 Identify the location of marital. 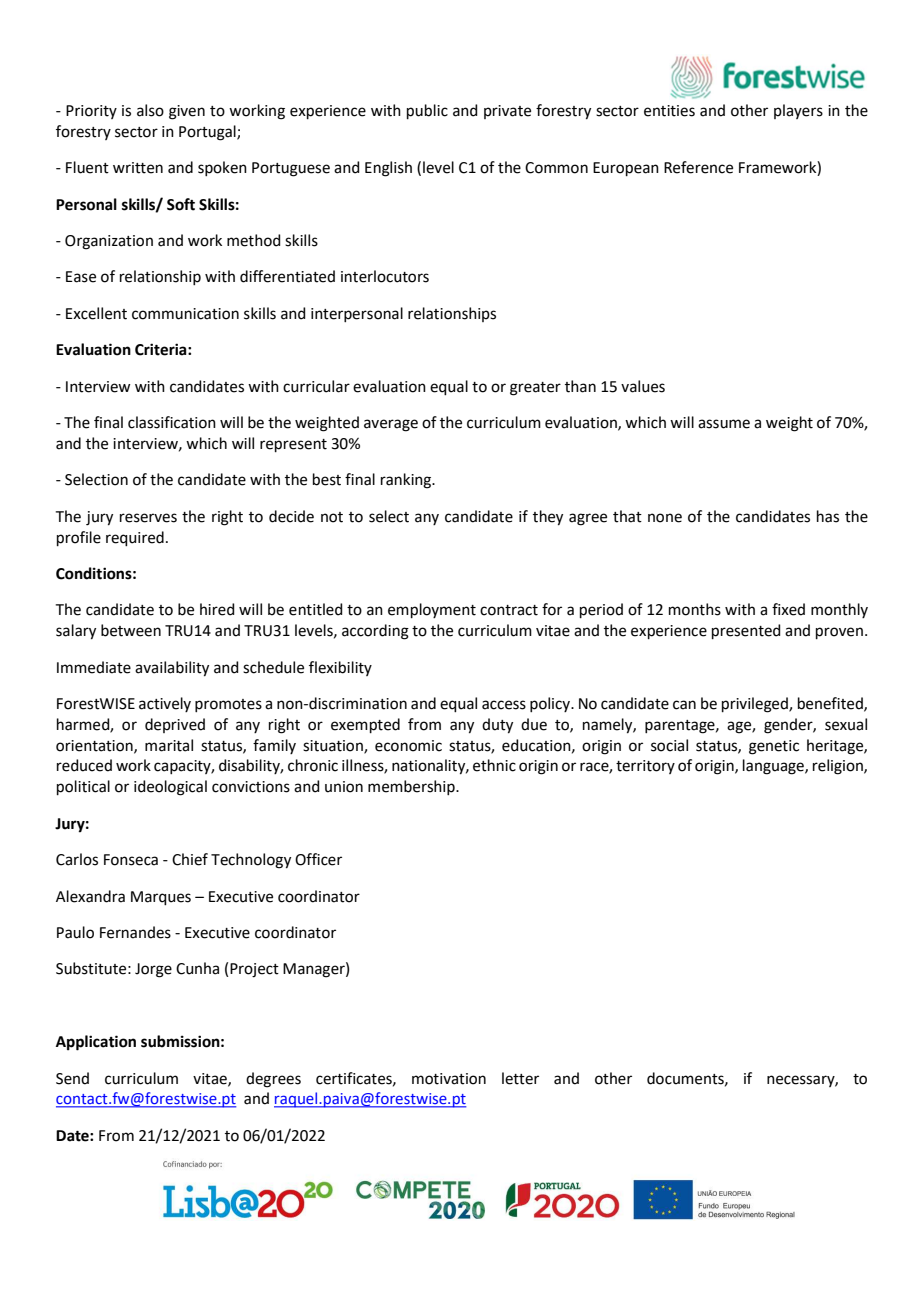
(169, 745).
